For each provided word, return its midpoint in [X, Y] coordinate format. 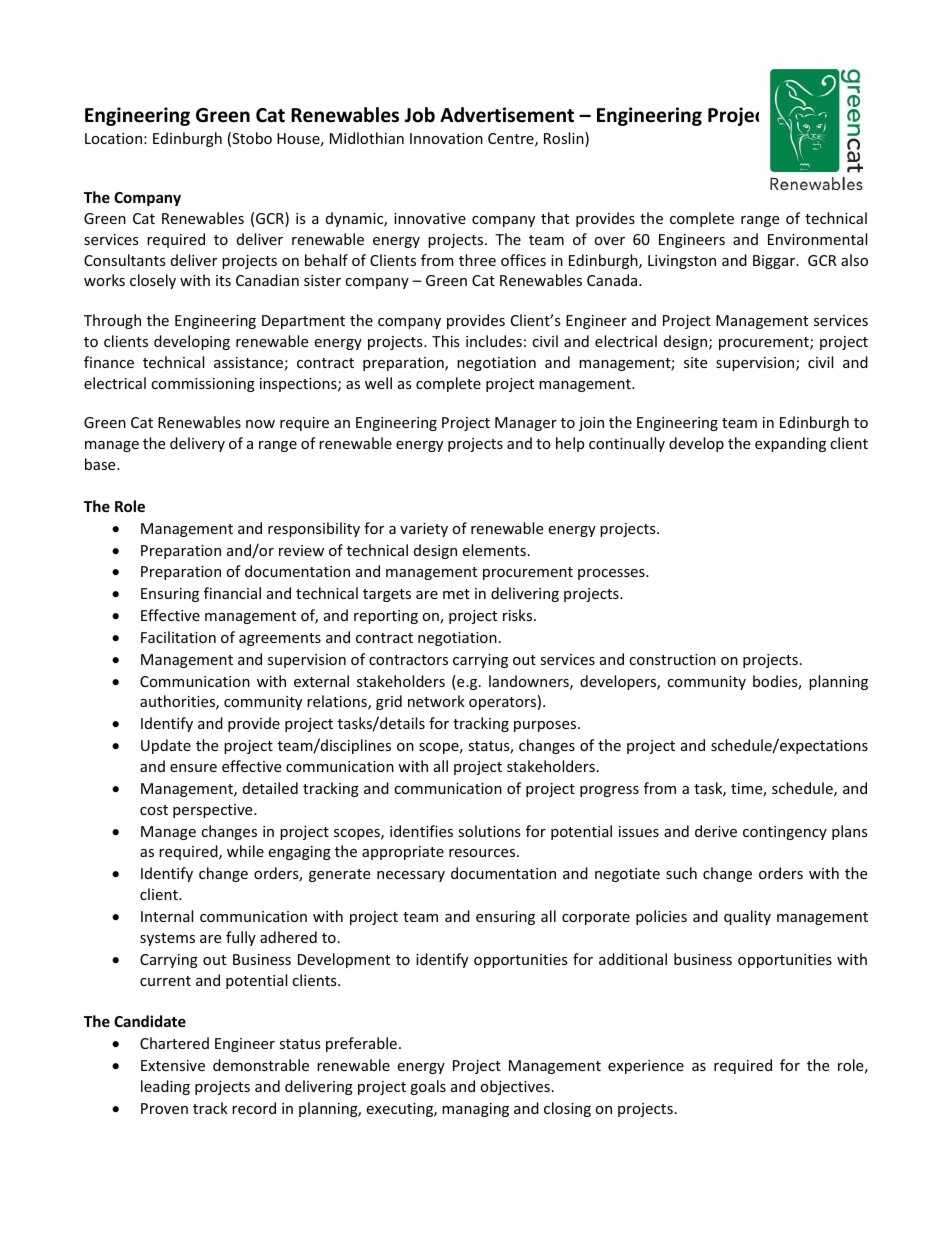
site [695, 362]
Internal [167, 916]
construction [672, 659]
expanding [790, 444]
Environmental [817, 239]
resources [483, 853]
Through [112, 321]
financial [232, 593]
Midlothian [367, 138]
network [436, 701]
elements [494, 550]
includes [494, 341]
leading [165, 1087]
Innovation [446, 138]
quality [747, 917]
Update [166, 746]
